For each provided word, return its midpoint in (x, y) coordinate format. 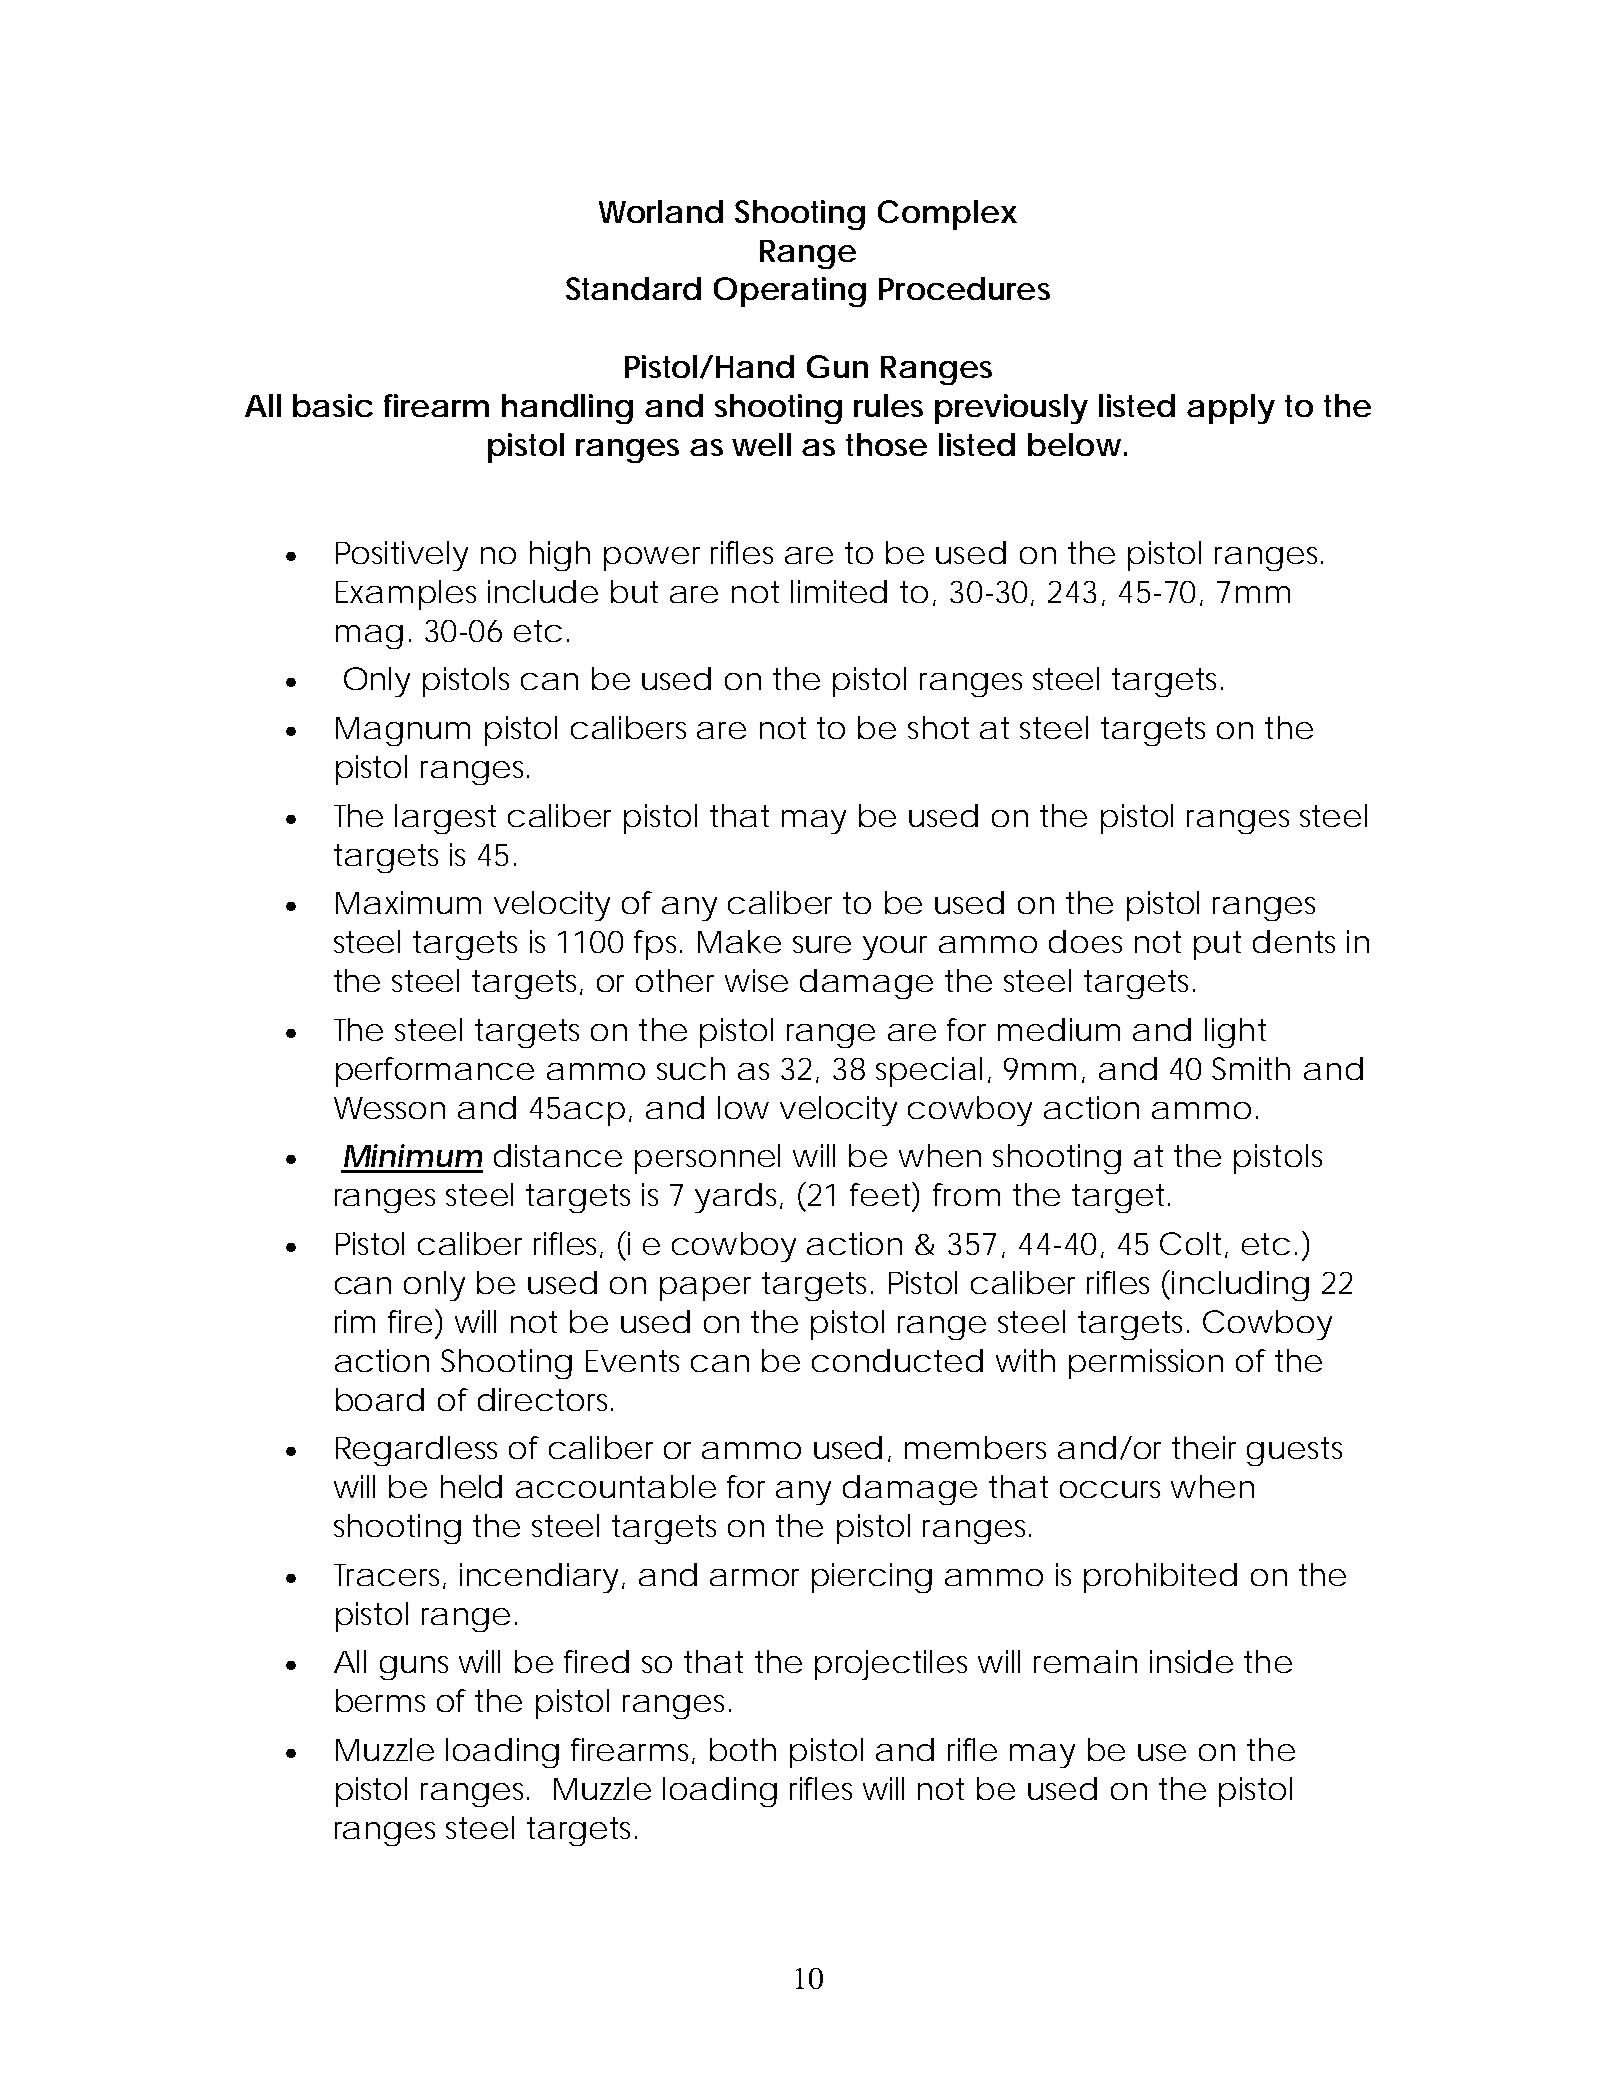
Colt (1194, 1245)
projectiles (891, 1665)
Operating (790, 292)
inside (1191, 1661)
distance (558, 1155)
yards (739, 1198)
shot (938, 727)
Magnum (403, 731)
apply (1231, 409)
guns (414, 1668)
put (1217, 945)
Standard (633, 288)
